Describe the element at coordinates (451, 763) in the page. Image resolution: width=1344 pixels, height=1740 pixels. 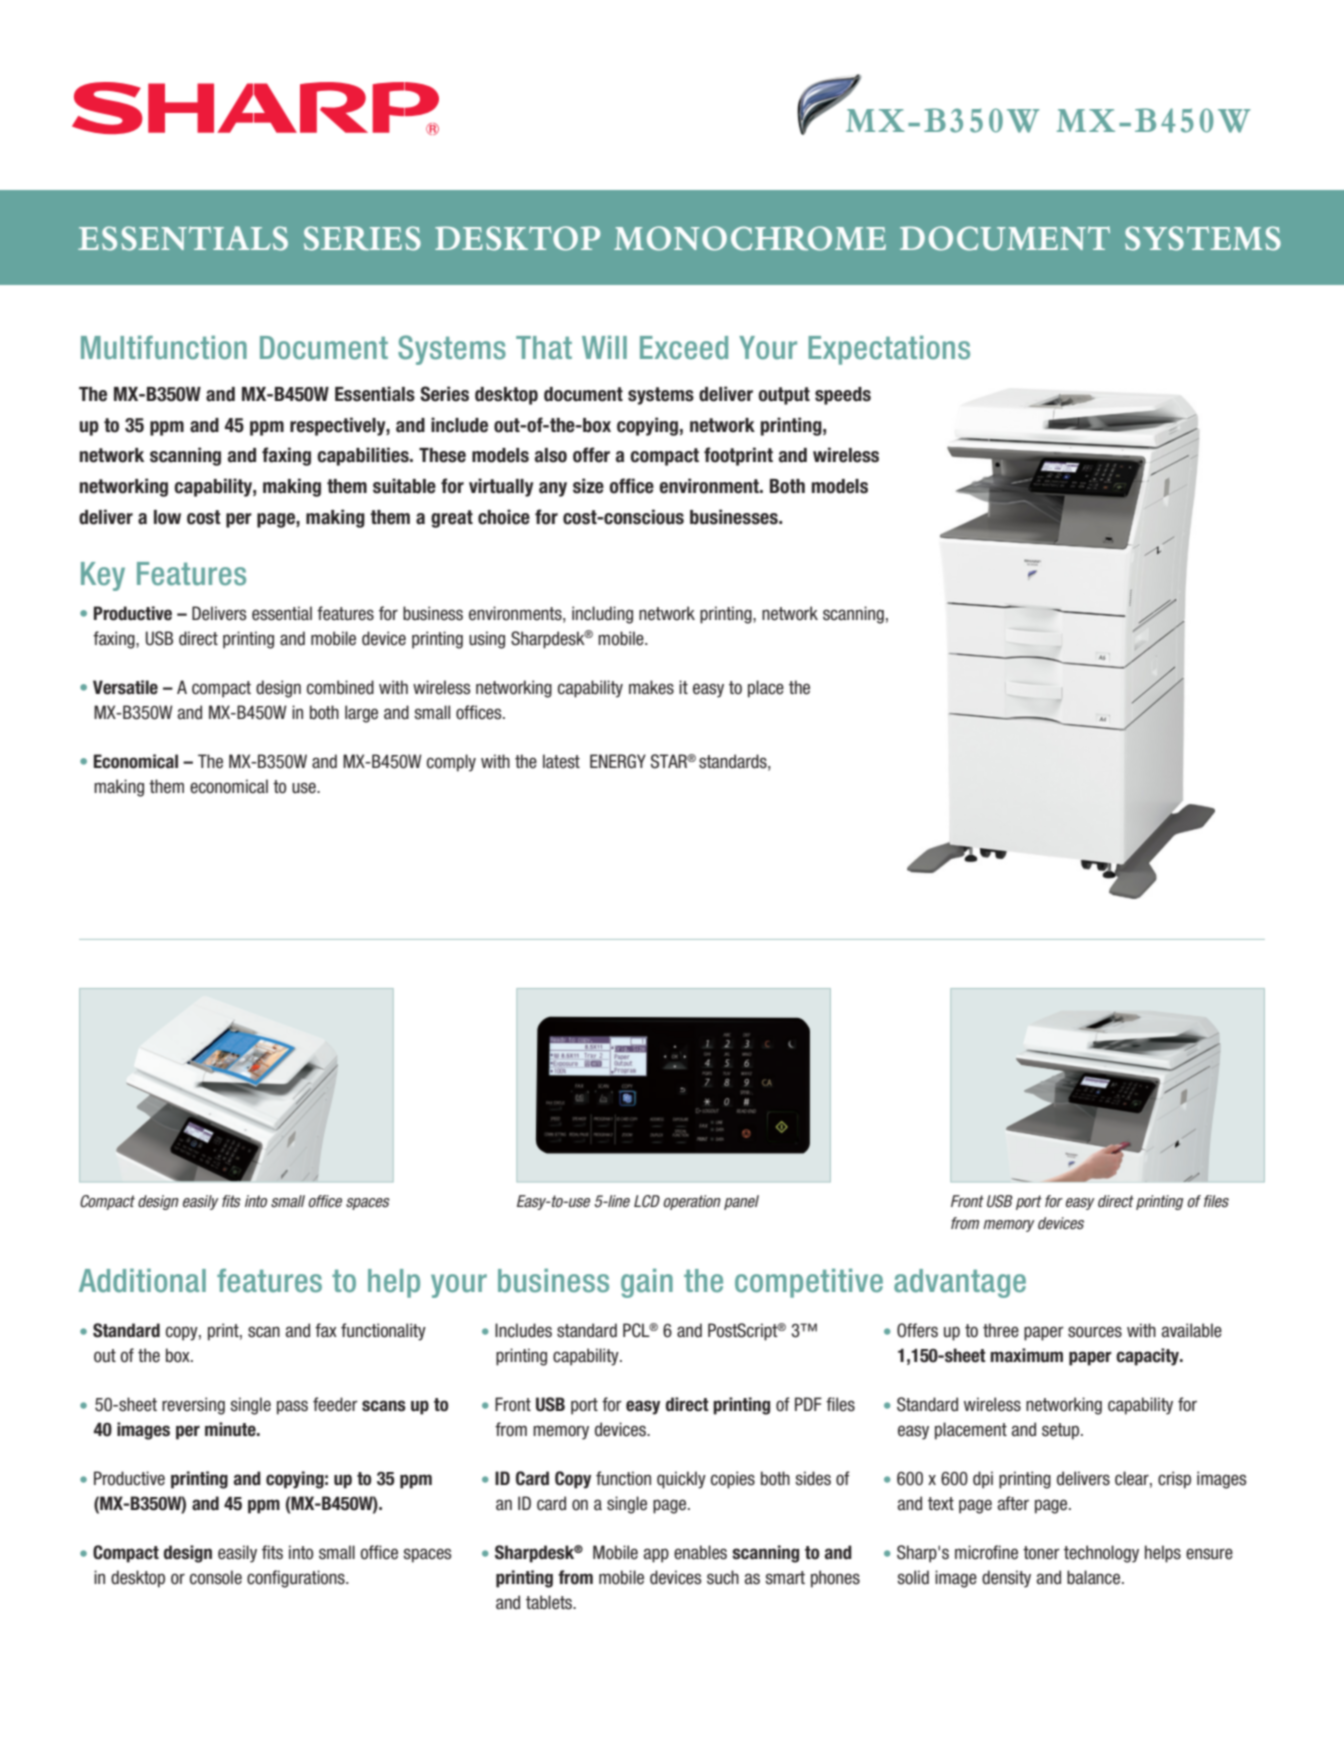
I see `comply` at that location.
